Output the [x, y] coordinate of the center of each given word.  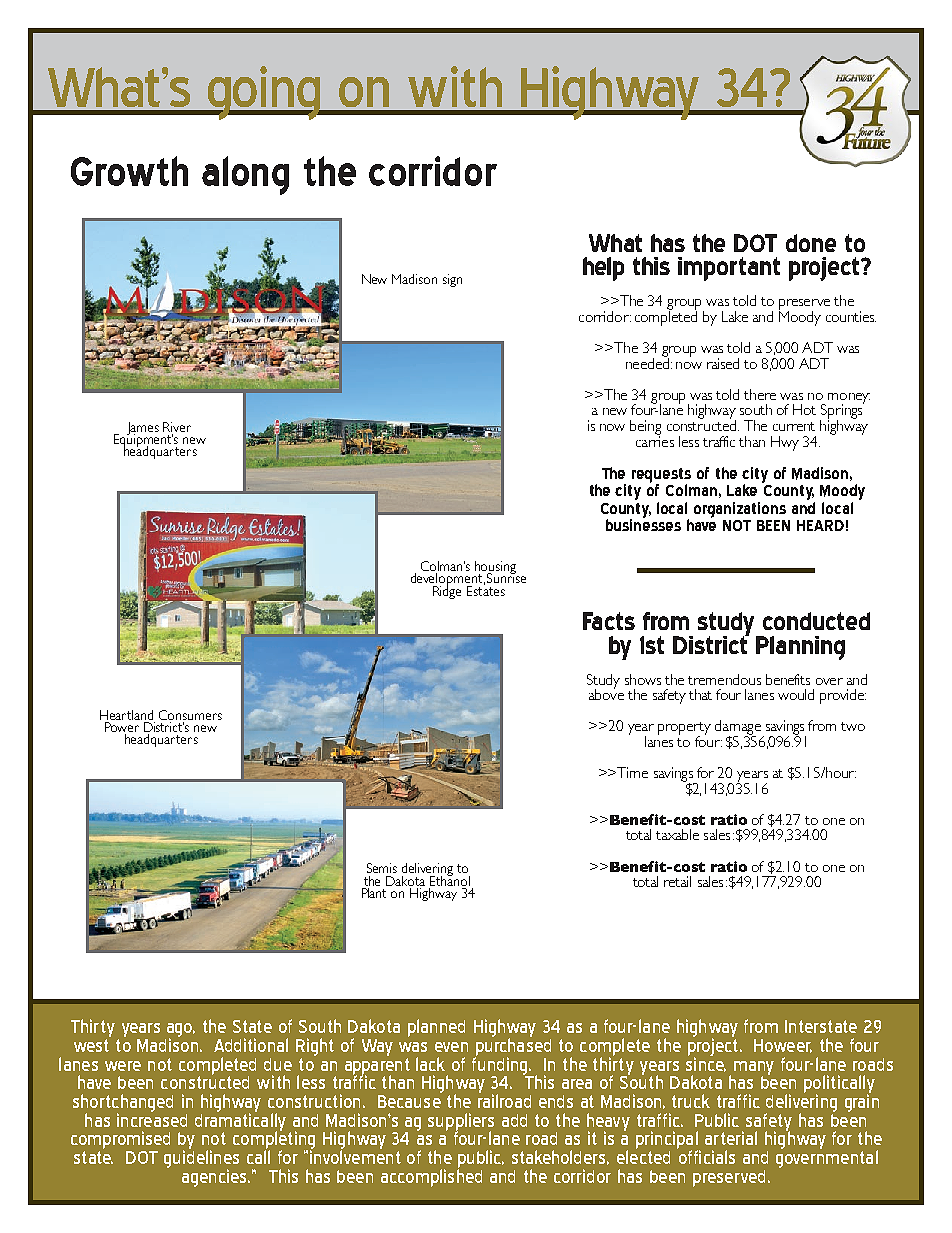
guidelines [201, 1159]
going [264, 93]
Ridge [447, 591]
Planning [800, 648]
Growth [129, 171]
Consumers [190, 715]
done [811, 243]
